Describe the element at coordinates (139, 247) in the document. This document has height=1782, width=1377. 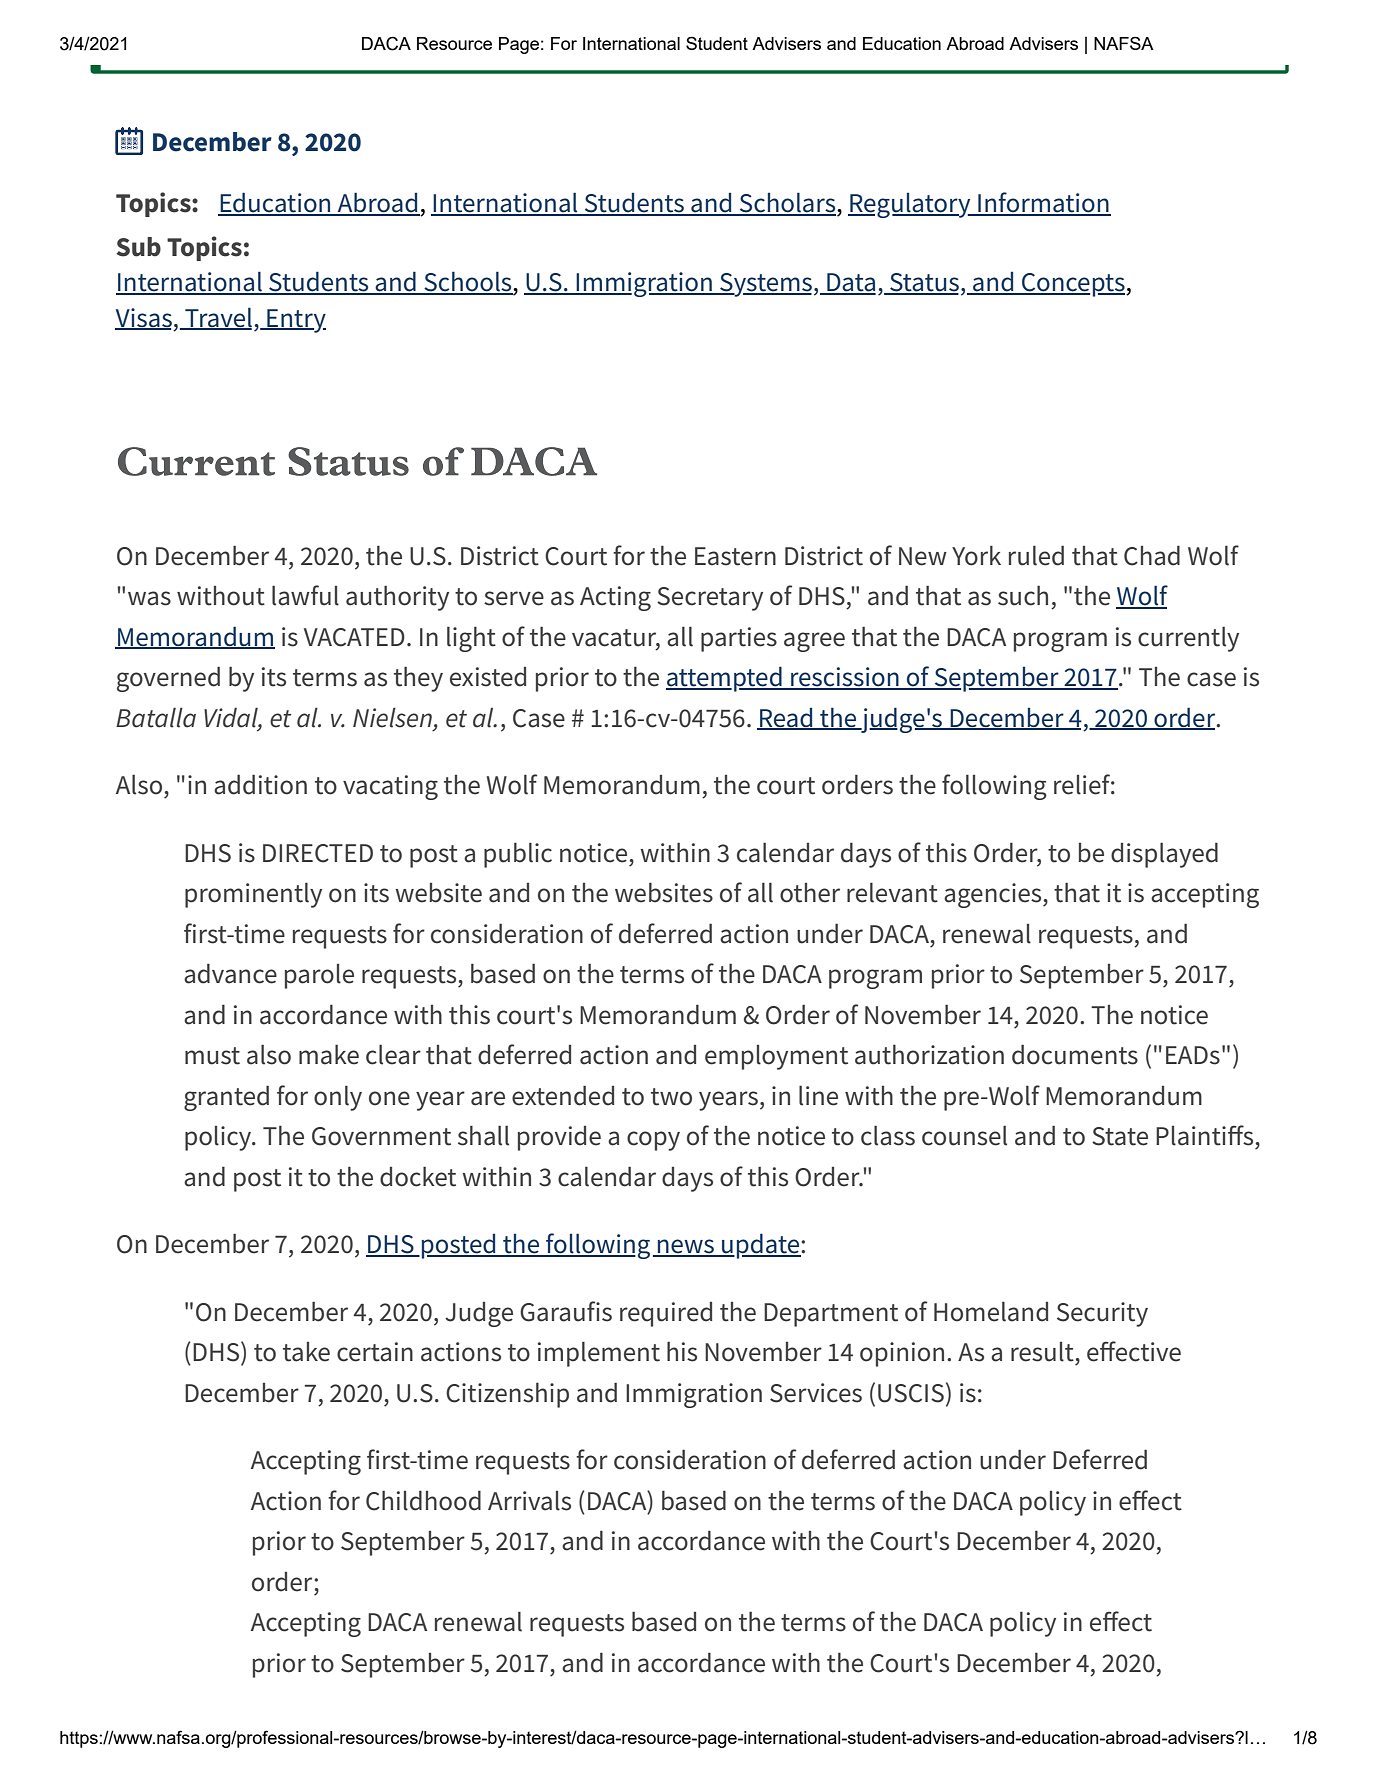
I see `Sub` at that location.
